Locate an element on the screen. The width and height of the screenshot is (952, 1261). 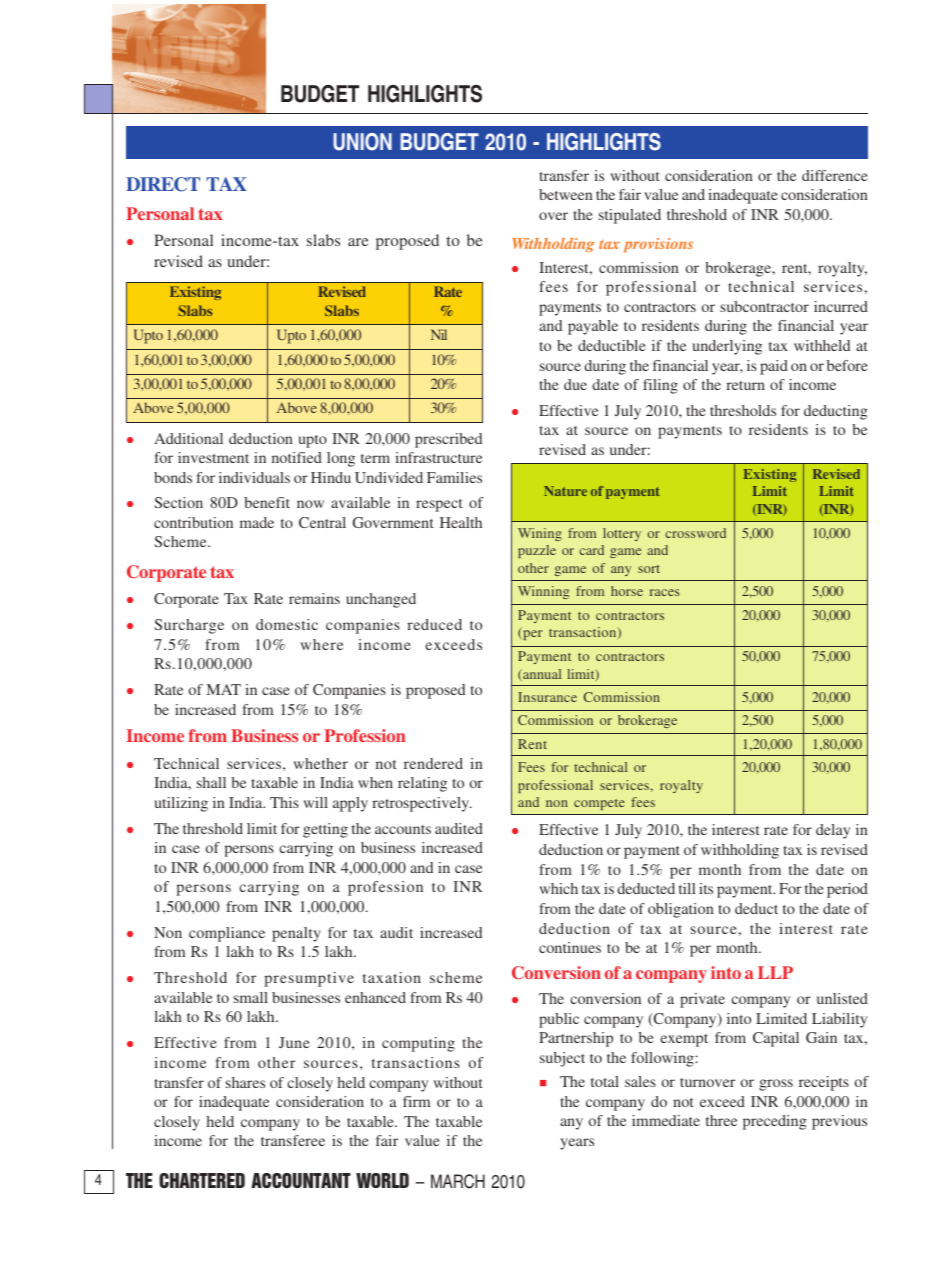
investment is located at coordinates (213, 457).
